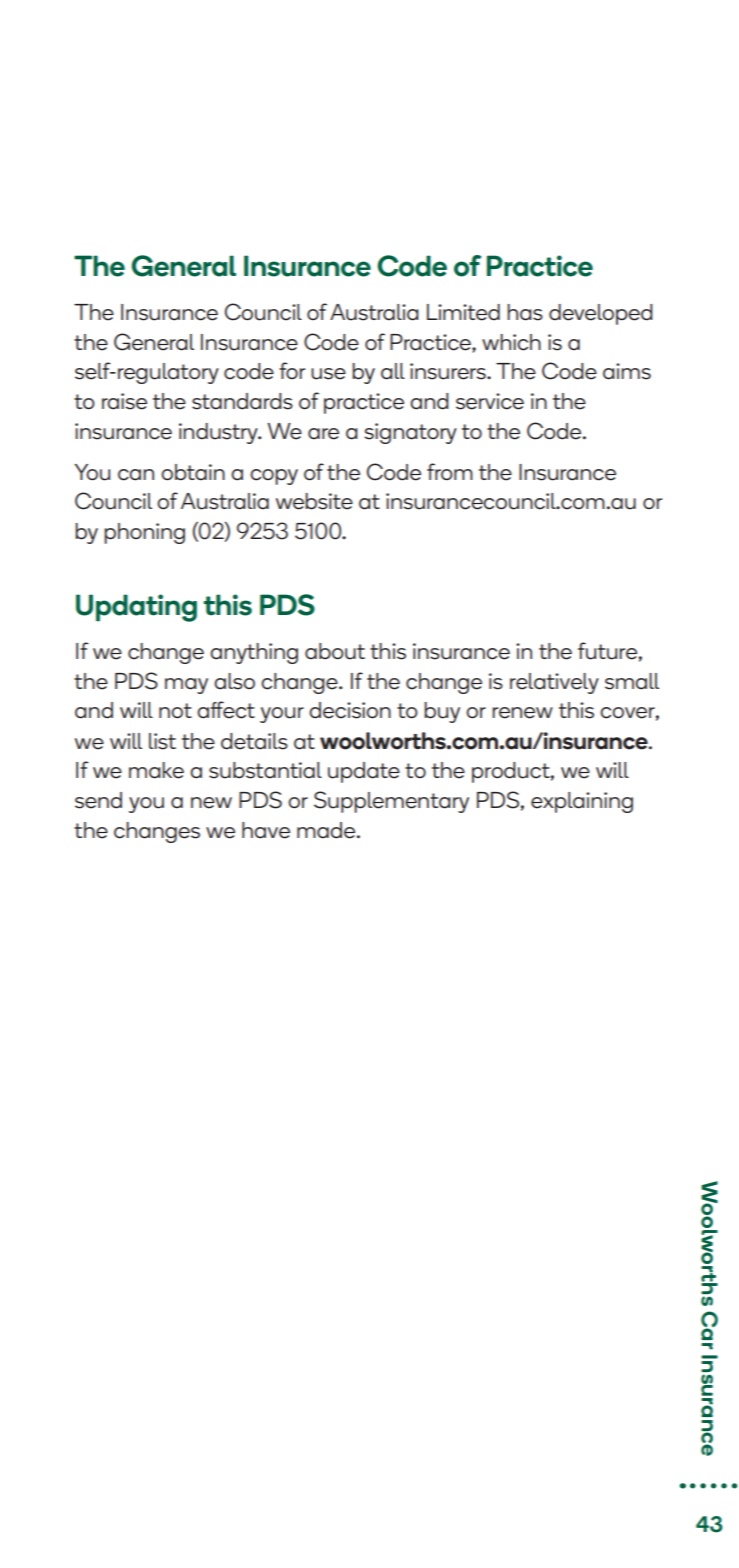 This screenshot has width=739, height=1568. Describe the element at coordinates (601, 314) in the screenshot. I see `developed` at that location.
